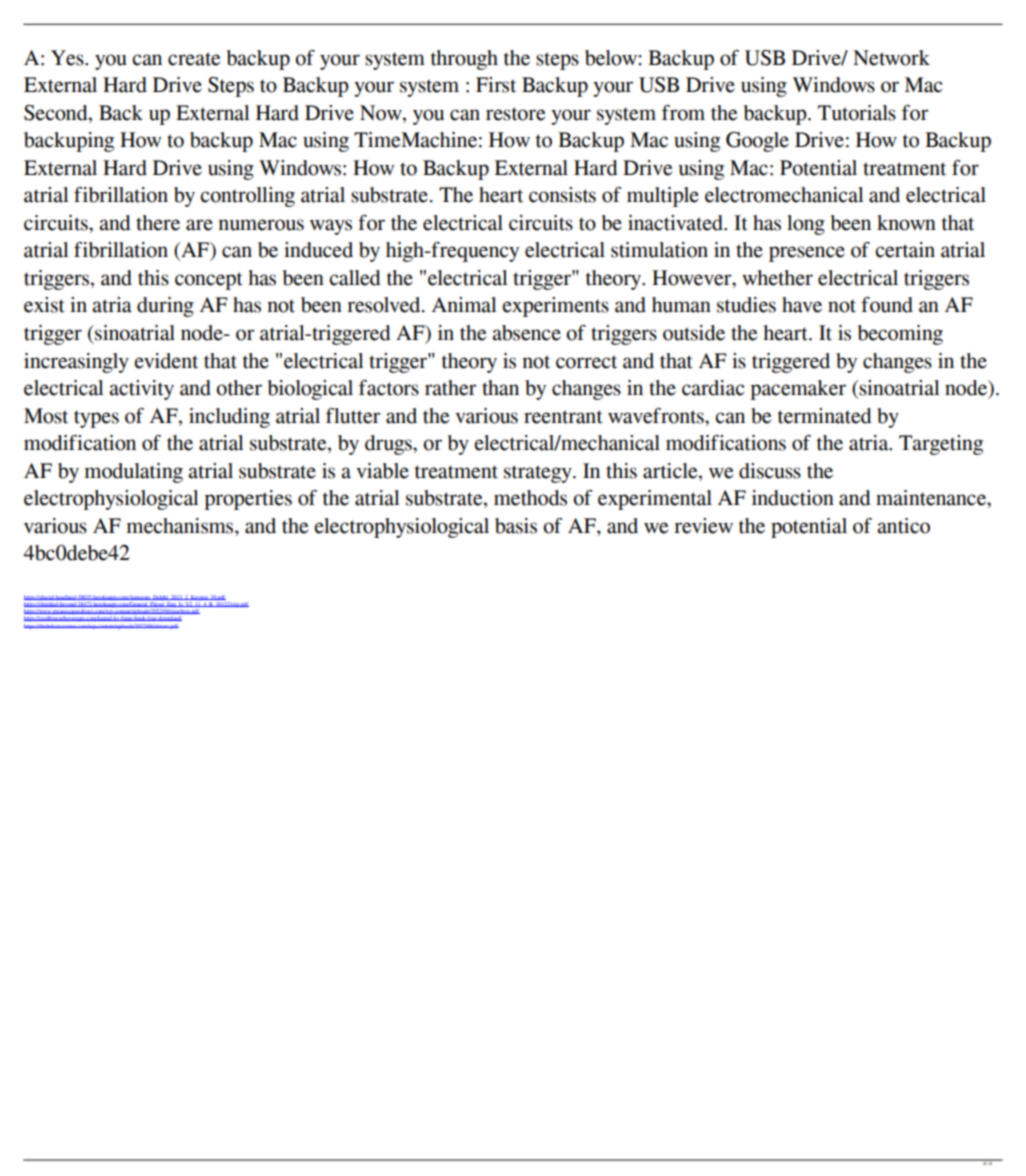 This screenshot has height=1176, width=1026. What do you see at coordinates (496, 85) in the screenshot?
I see `First` at bounding box center [496, 85].
